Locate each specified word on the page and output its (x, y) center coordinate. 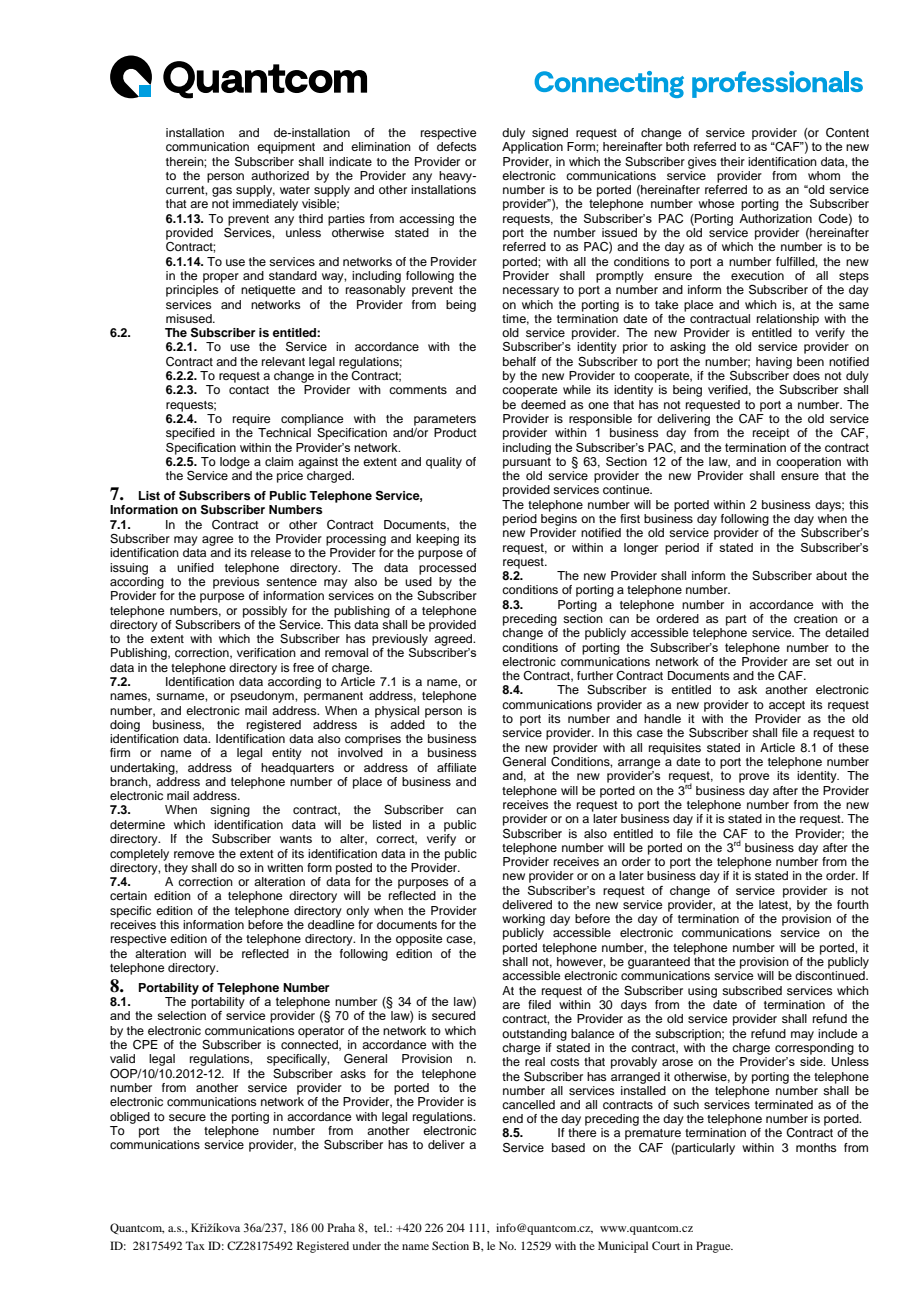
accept (787, 706)
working (523, 920)
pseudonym (263, 697)
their (732, 161)
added (408, 723)
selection (181, 1015)
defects (457, 146)
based (568, 1147)
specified (190, 434)
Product (455, 432)
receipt (771, 434)
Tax (195, 1245)
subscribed (752, 990)
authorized (280, 175)
